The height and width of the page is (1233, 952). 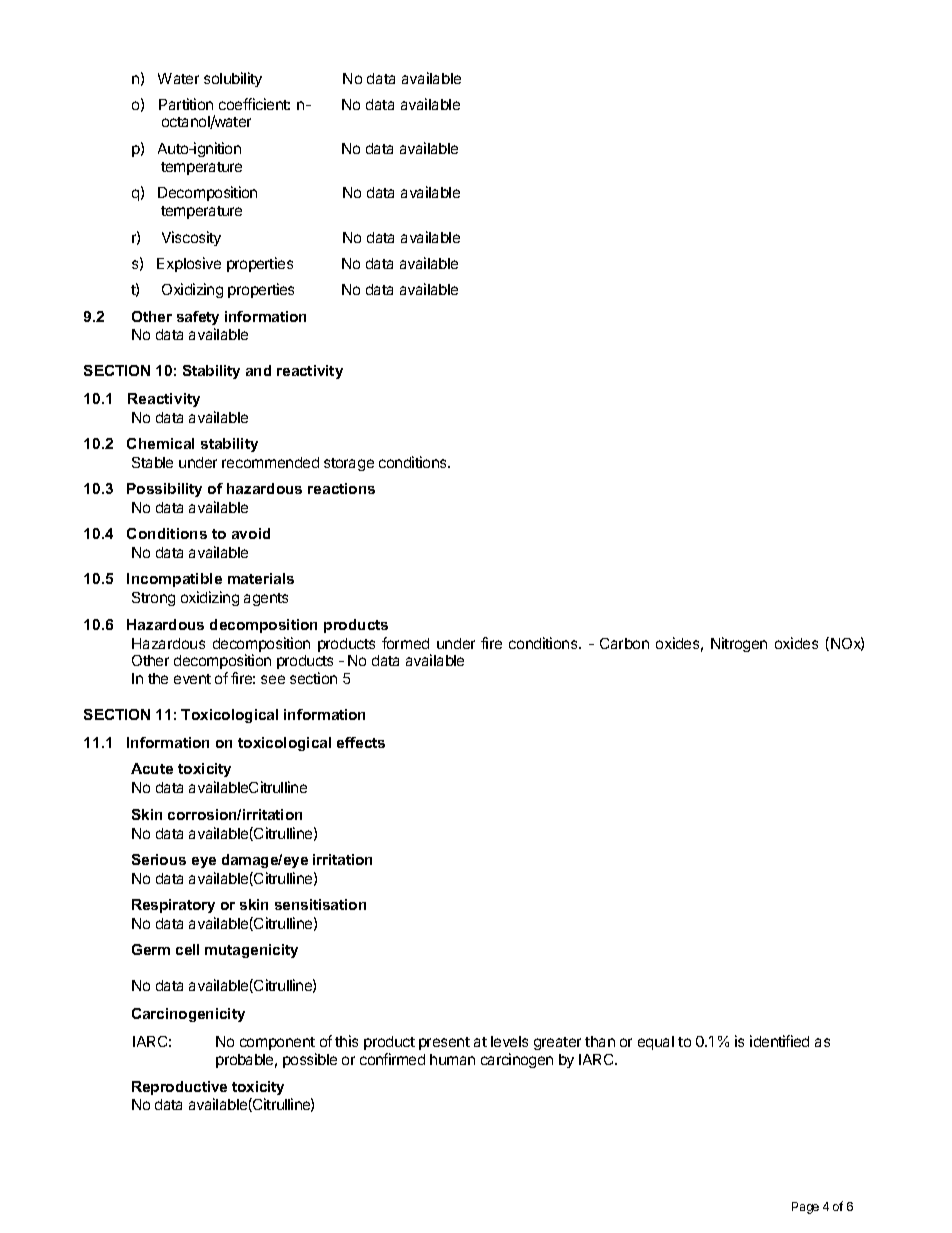 I want to click on formed, so click(x=405, y=643).
